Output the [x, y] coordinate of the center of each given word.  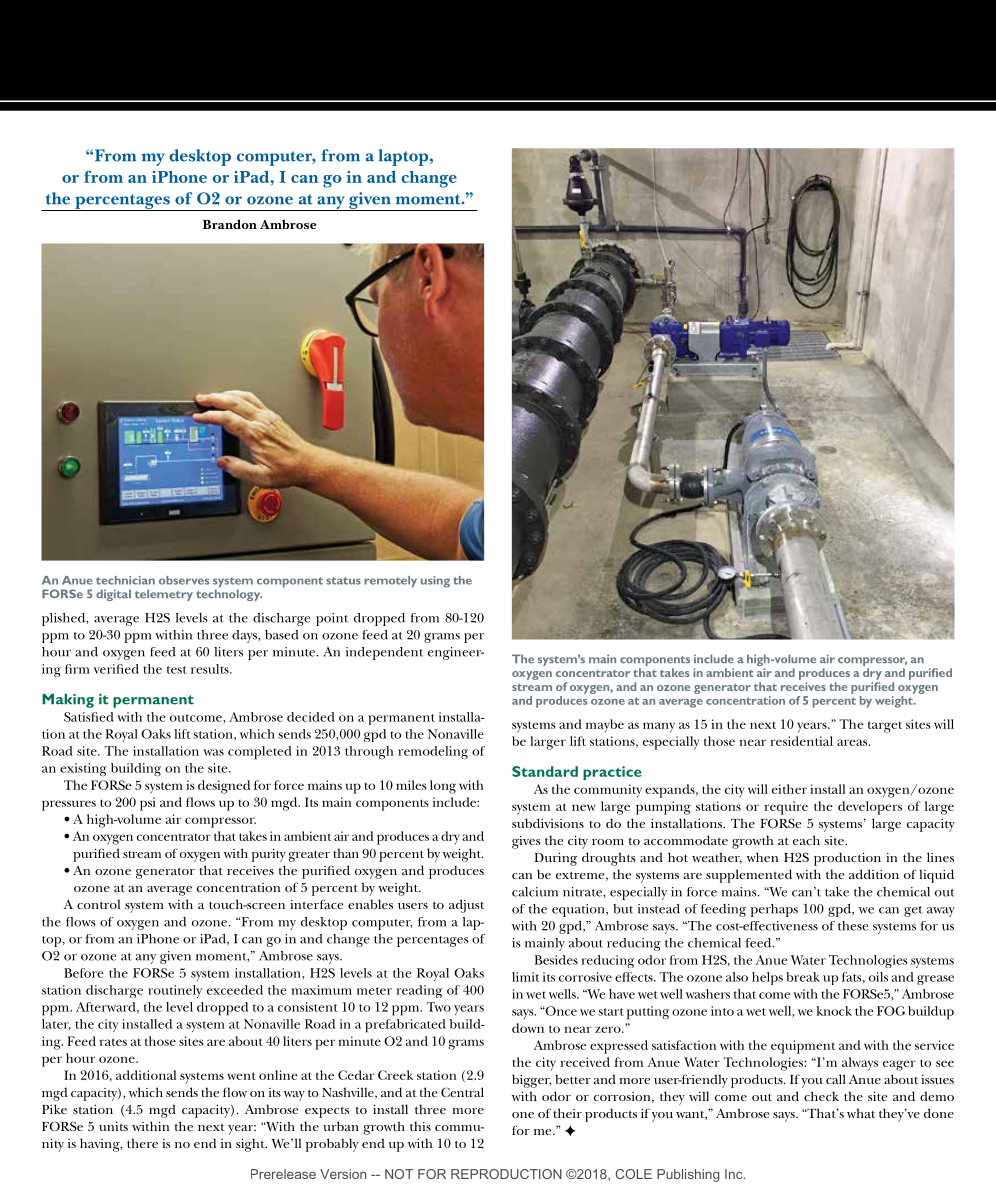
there [142, 1143]
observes [184, 580]
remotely [390, 581]
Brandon [230, 224]
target [885, 727]
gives [526, 842]
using [435, 582]
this [420, 1126]
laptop [405, 157]
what [861, 1113]
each [806, 840]
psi [148, 804]
